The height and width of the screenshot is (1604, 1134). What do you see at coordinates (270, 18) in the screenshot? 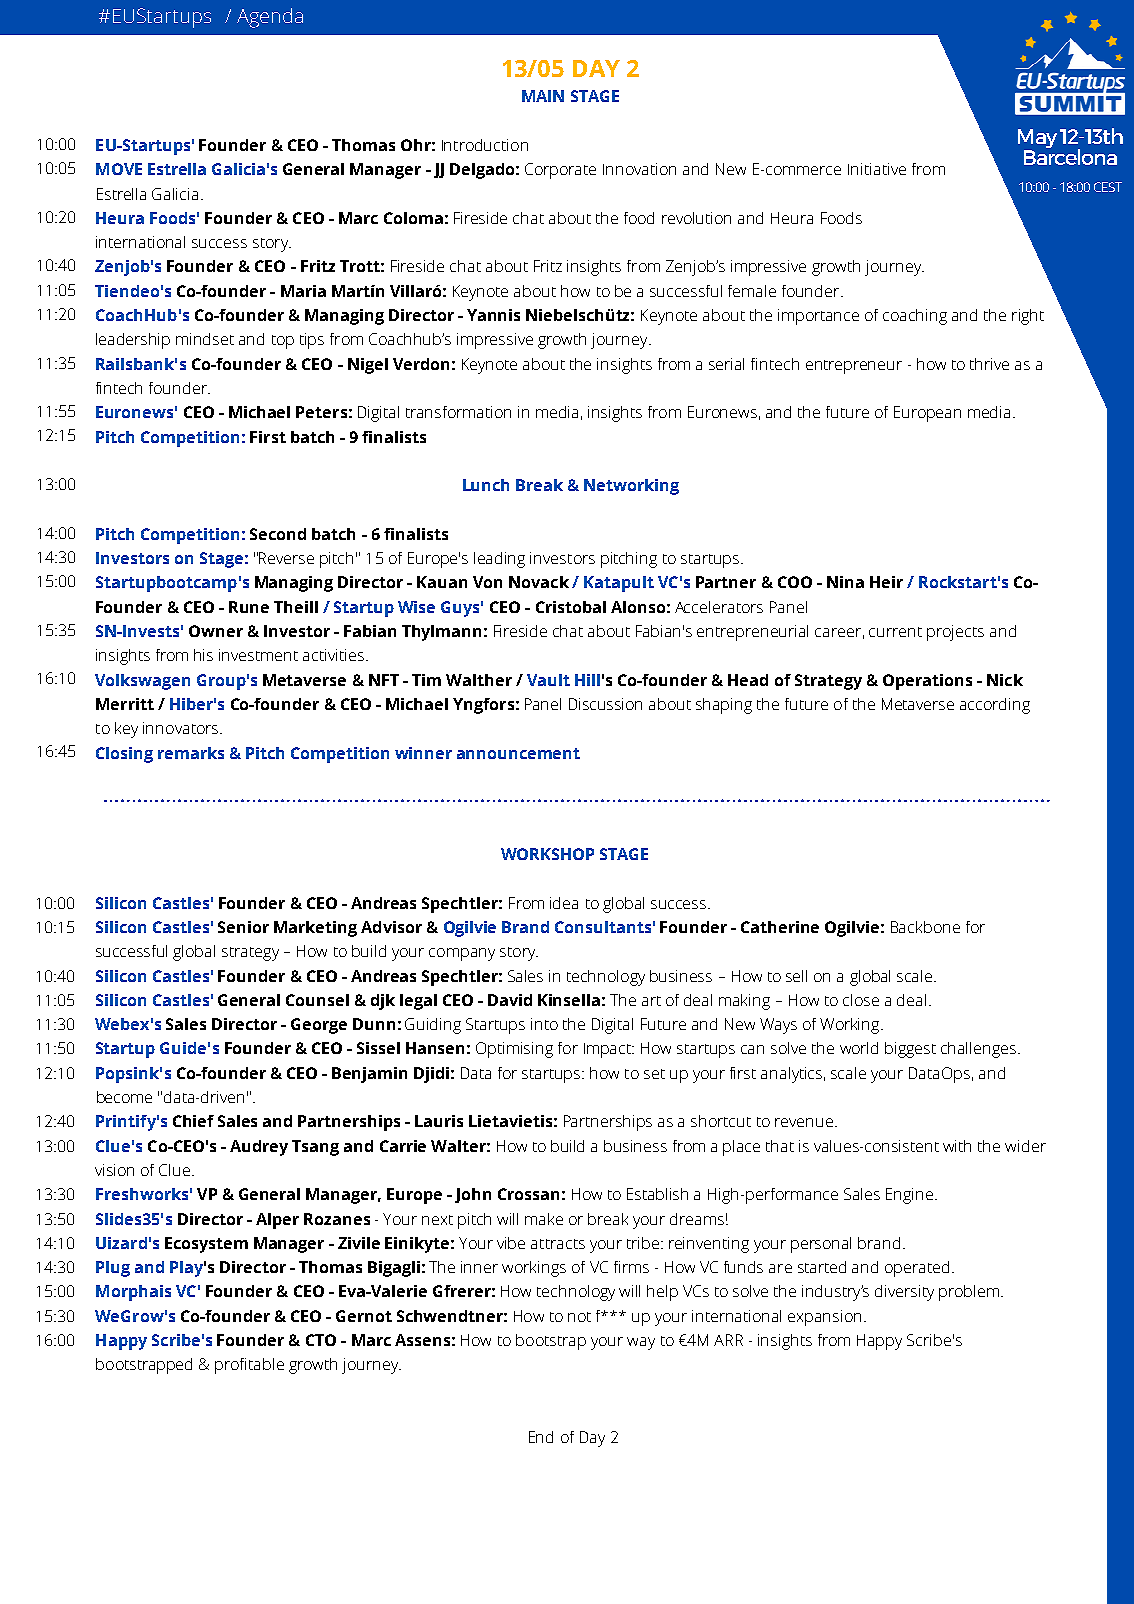
I see `Agenda` at bounding box center [270, 18].
